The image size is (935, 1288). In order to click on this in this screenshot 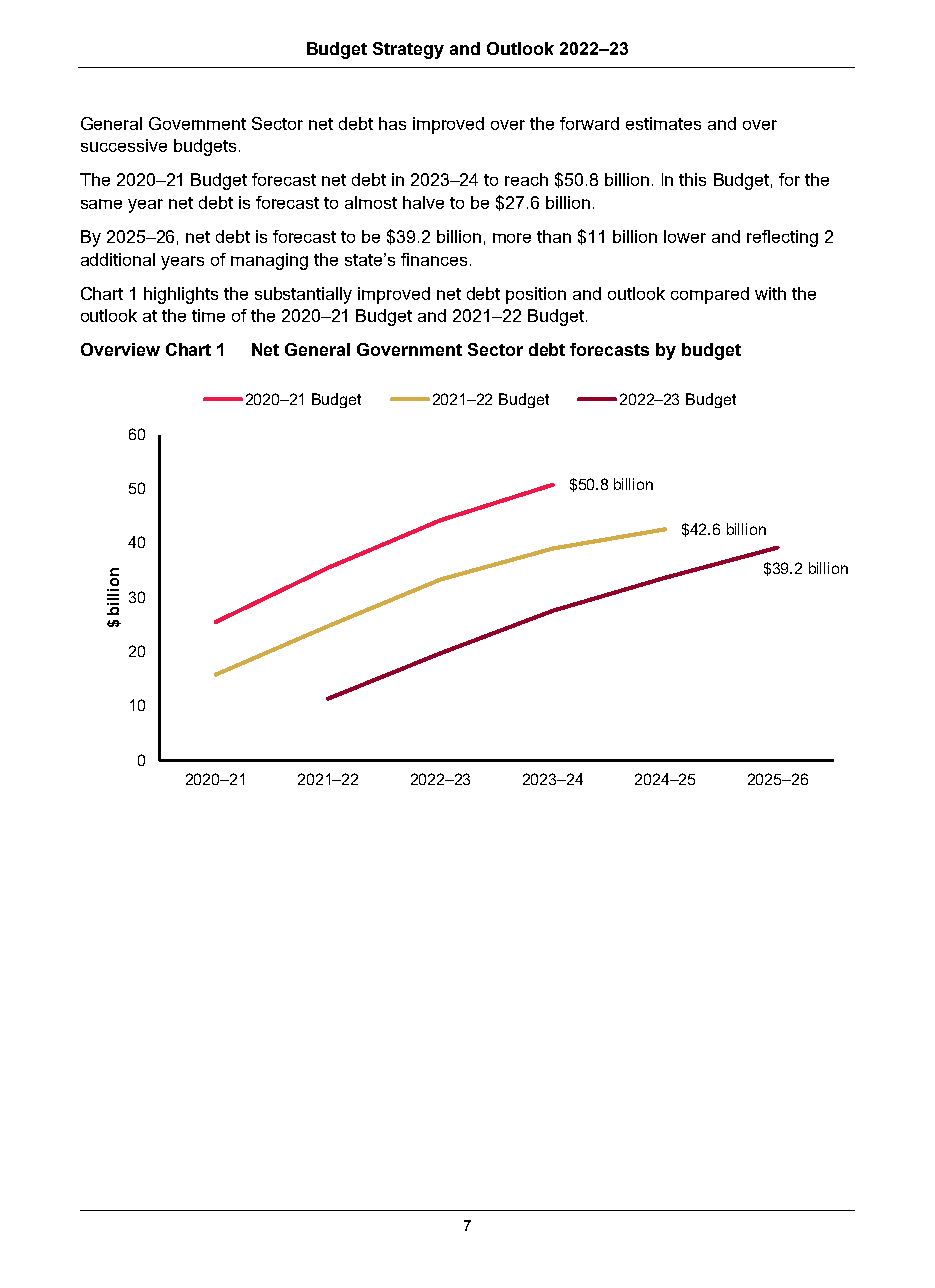, I will do `click(692, 179)`.
